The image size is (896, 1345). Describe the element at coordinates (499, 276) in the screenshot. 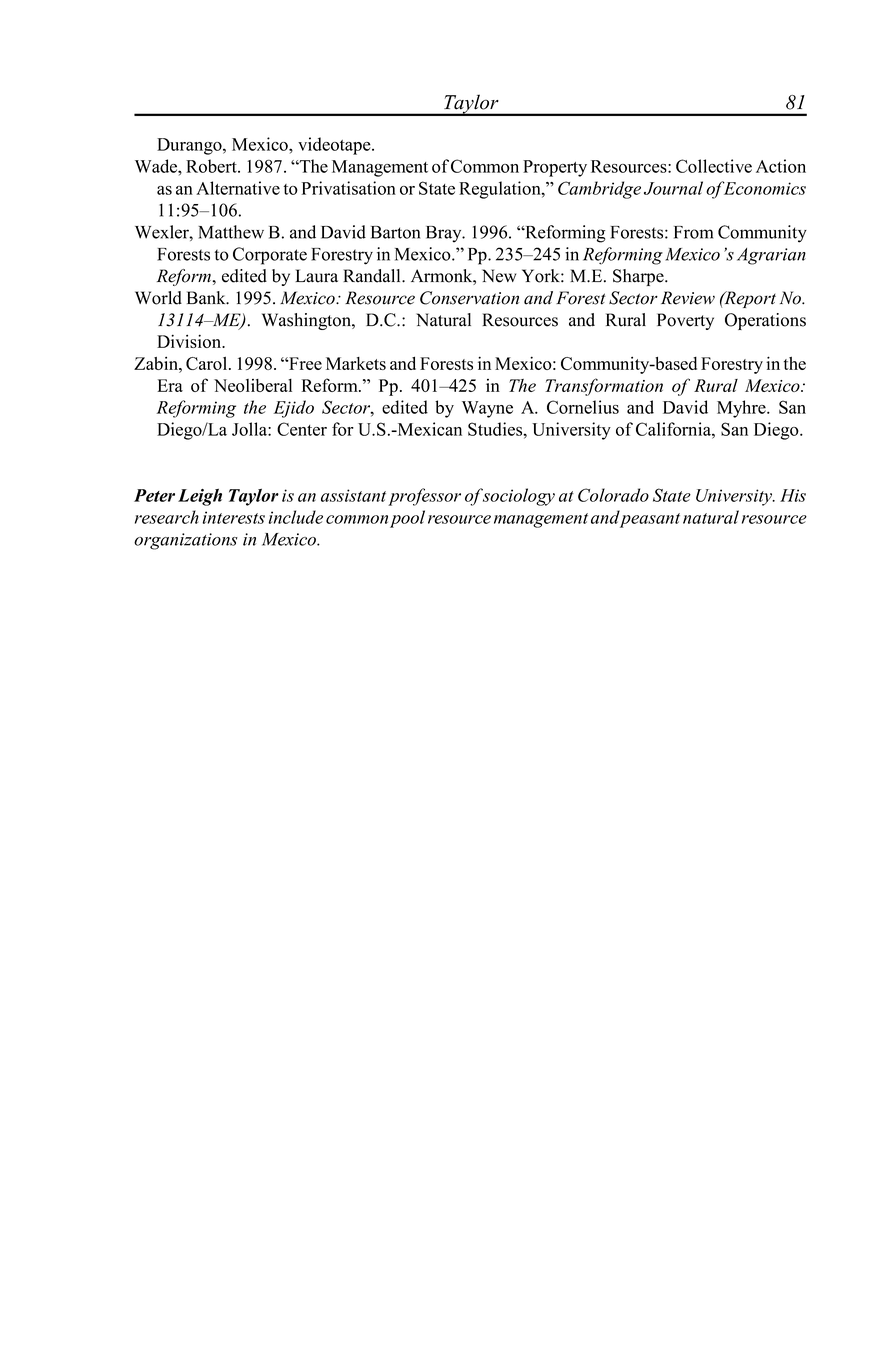

I see `New` at that location.
